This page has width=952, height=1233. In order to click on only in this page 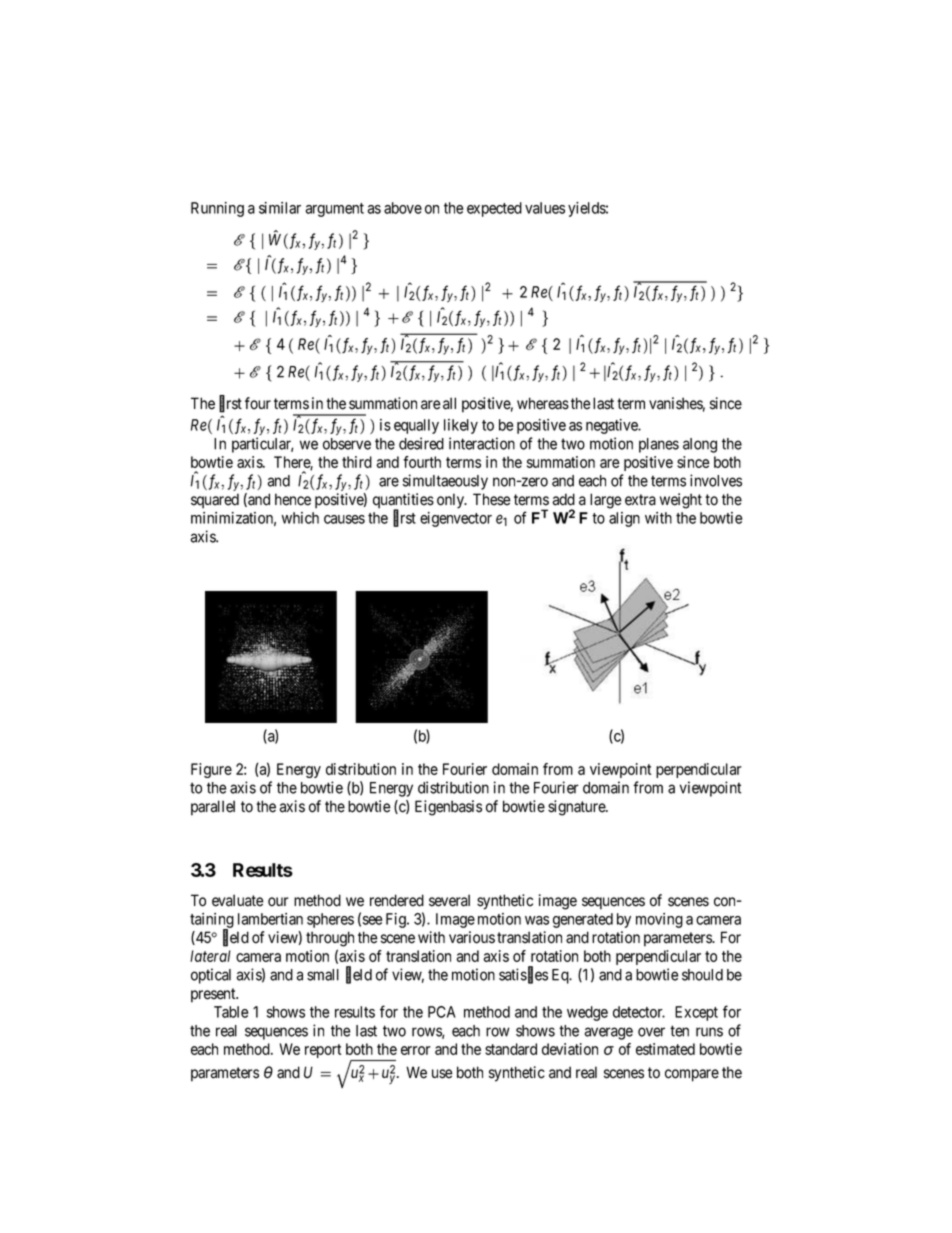, I will do `click(451, 501)`.
